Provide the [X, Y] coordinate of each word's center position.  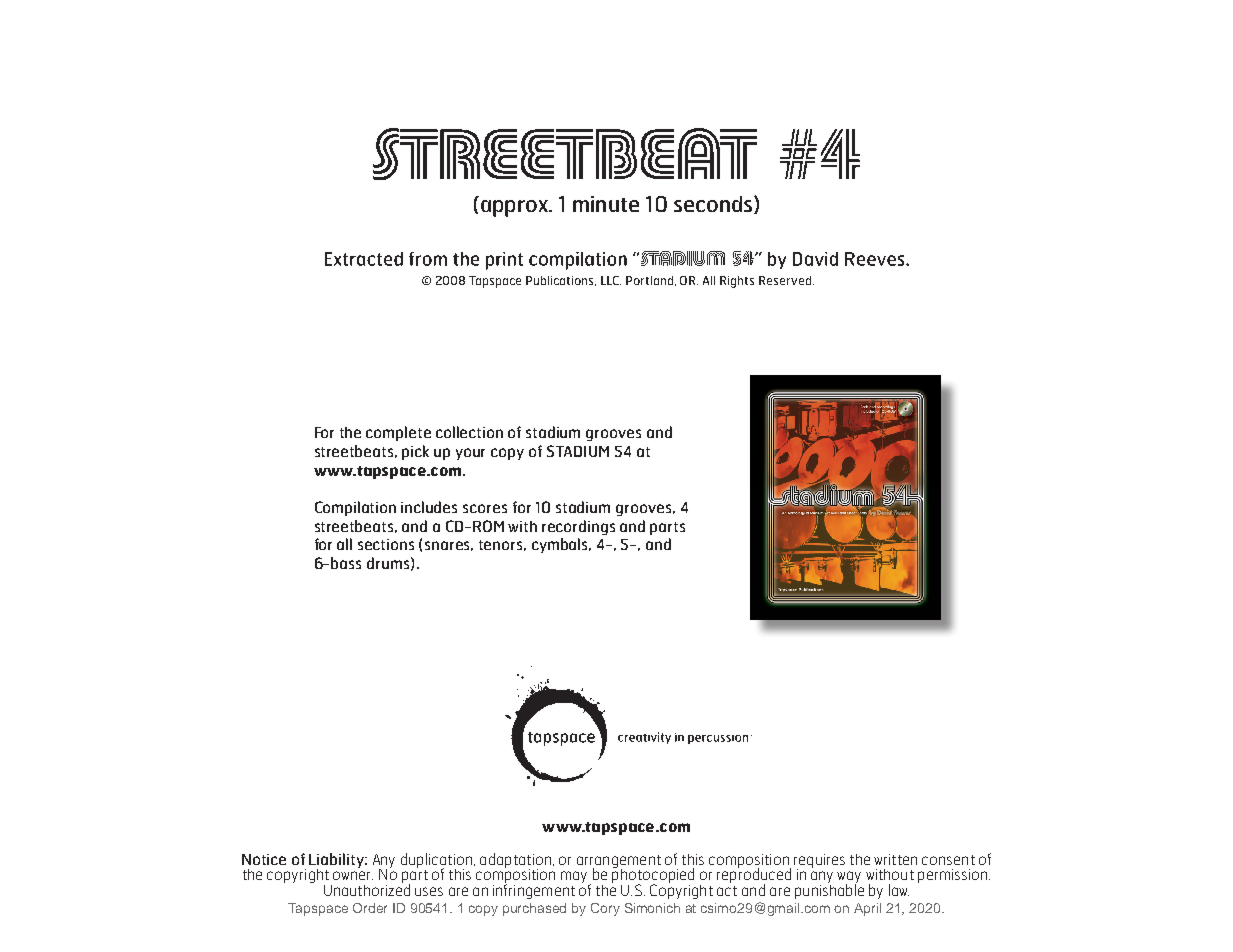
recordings [578, 527]
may [575, 878]
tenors [502, 545]
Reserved [785, 280]
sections [386, 544]
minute [606, 204]
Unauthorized [367, 889]
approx [515, 208]
